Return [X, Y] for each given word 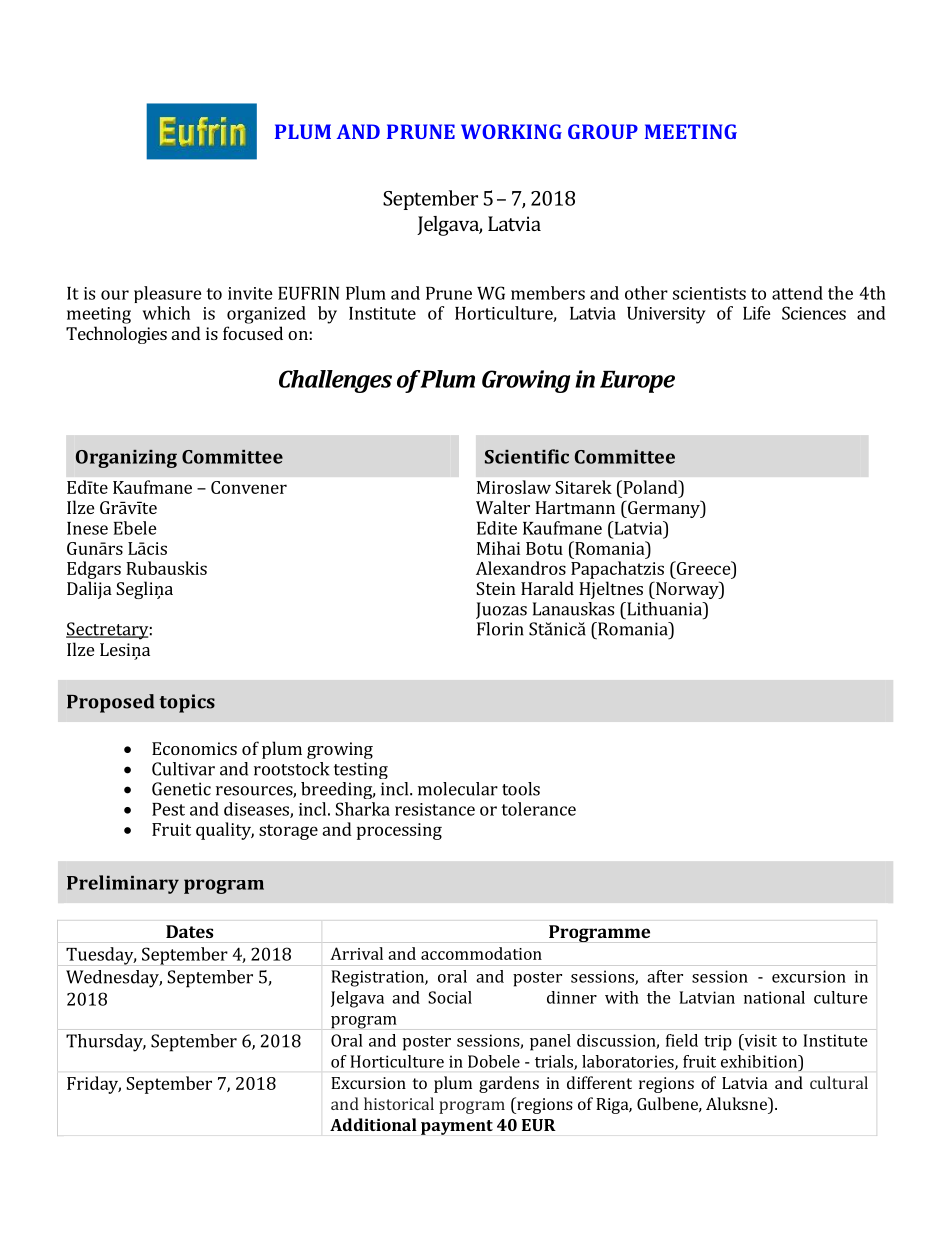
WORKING [511, 131]
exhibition [760, 1061]
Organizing [126, 459]
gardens [509, 1084]
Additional [373, 1124]
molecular [458, 789]
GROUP [603, 131]
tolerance [538, 809]
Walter [503, 507]
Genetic [181, 789]
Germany [664, 509]
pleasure [168, 294]
